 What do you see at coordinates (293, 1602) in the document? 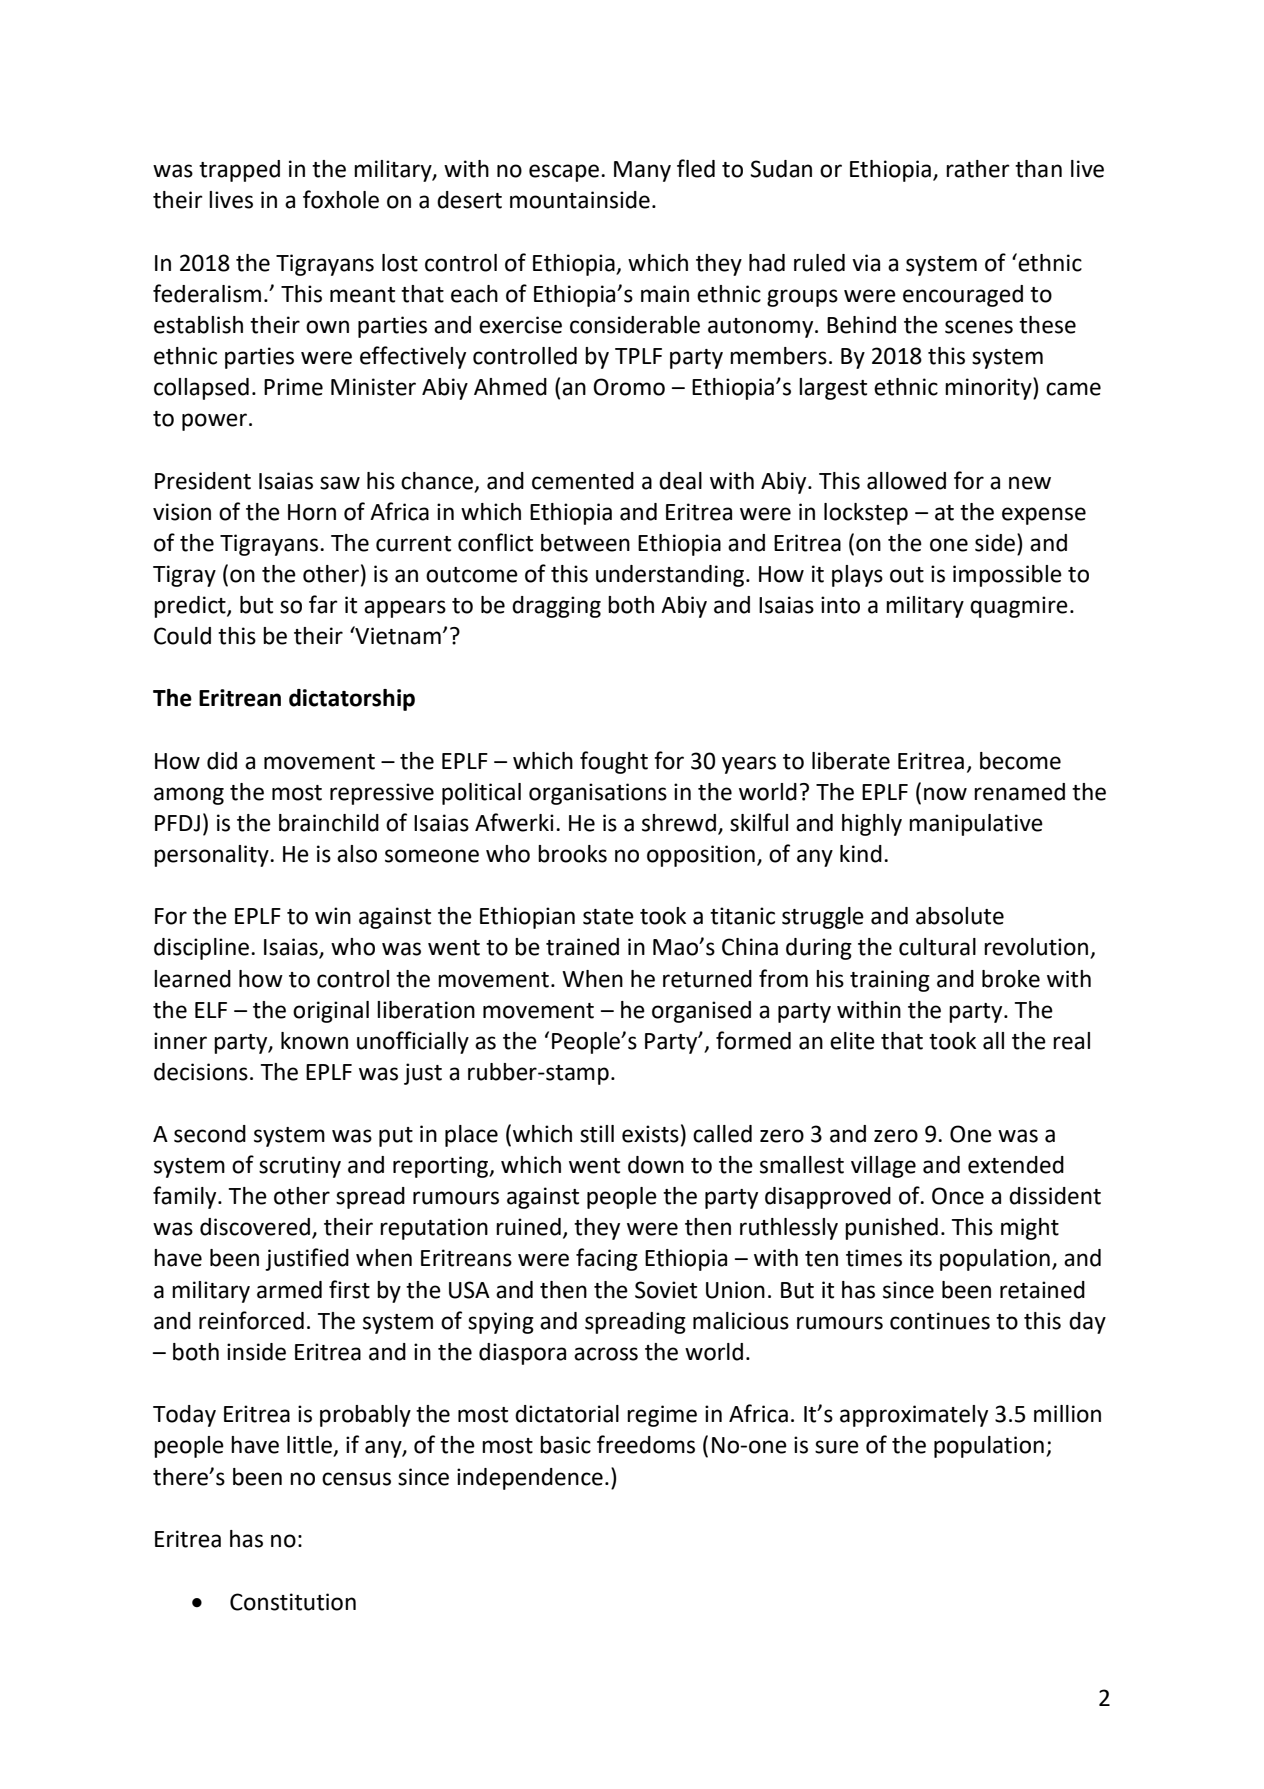
I see `Constitution` at bounding box center [293, 1602].
